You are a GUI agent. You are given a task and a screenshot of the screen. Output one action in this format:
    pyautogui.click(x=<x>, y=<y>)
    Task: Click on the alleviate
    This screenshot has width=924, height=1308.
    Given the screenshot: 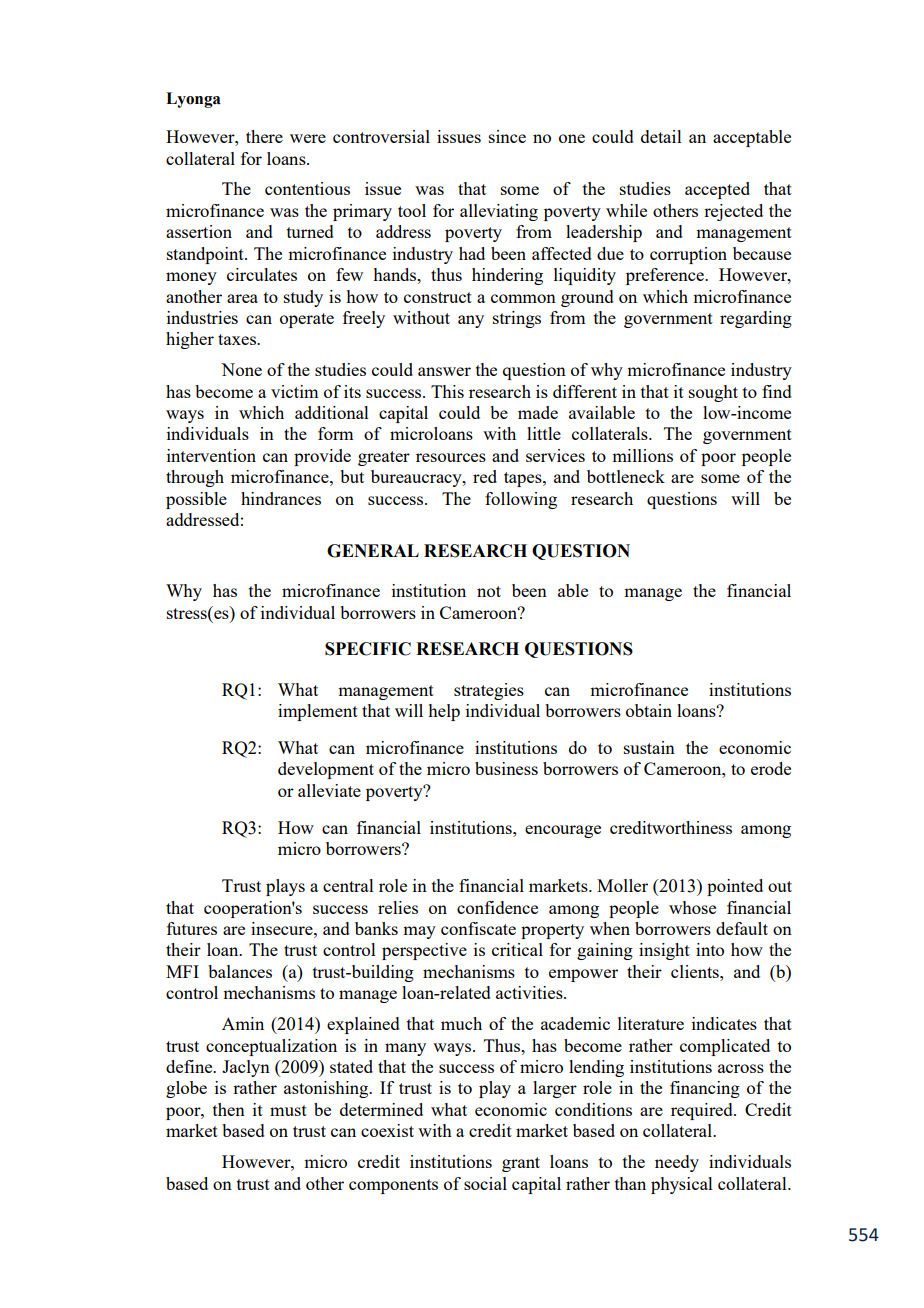 What is the action you would take?
    pyautogui.click(x=329, y=790)
